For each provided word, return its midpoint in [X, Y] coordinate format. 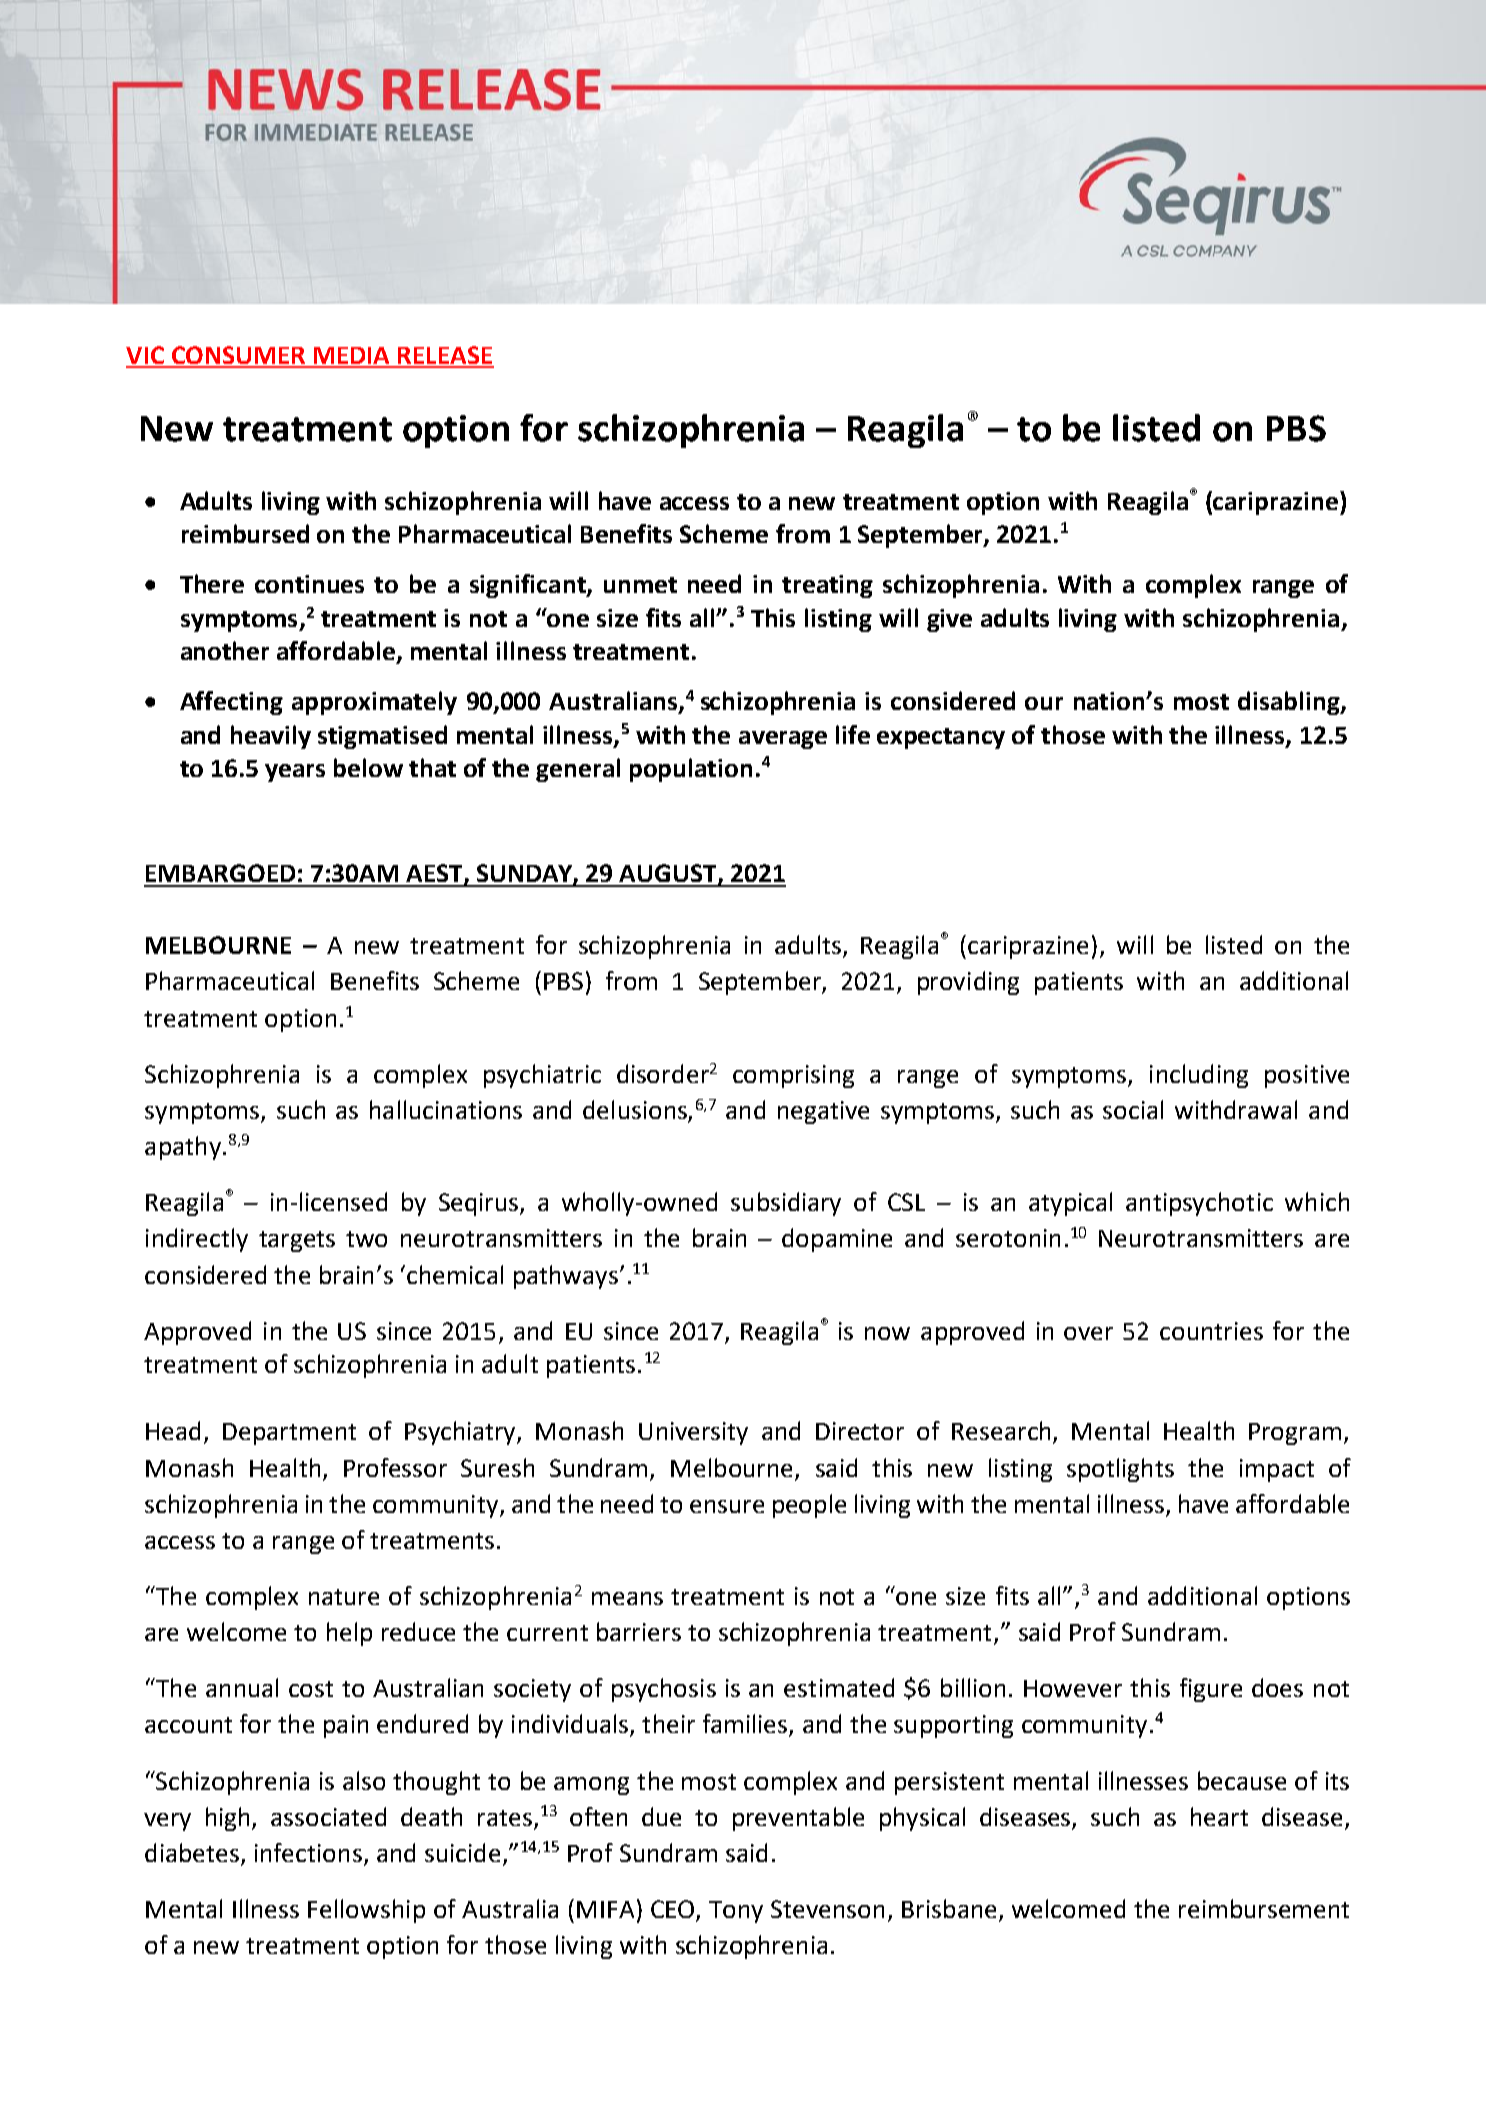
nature [344, 1597]
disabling [1290, 703]
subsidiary [786, 1204]
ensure [727, 1506]
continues [309, 584]
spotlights [1120, 1470]
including [1199, 1076]
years [295, 773]
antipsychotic [1199, 1204]
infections [308, 1852]
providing [968, 983]
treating [827, 586]
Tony [736, 1912]
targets [297, 1241]
